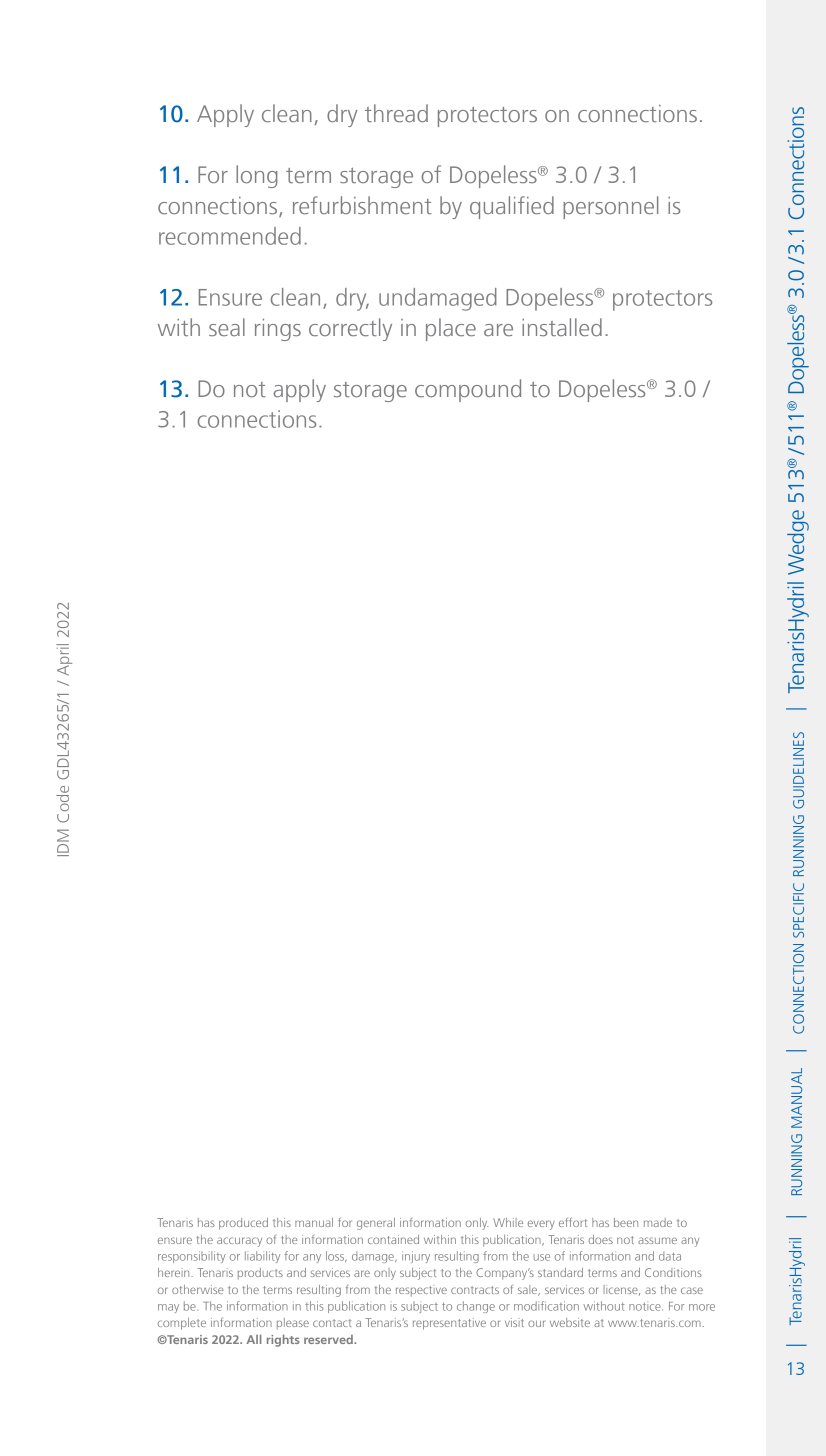  I want to click on While, so click(508, 1222).
